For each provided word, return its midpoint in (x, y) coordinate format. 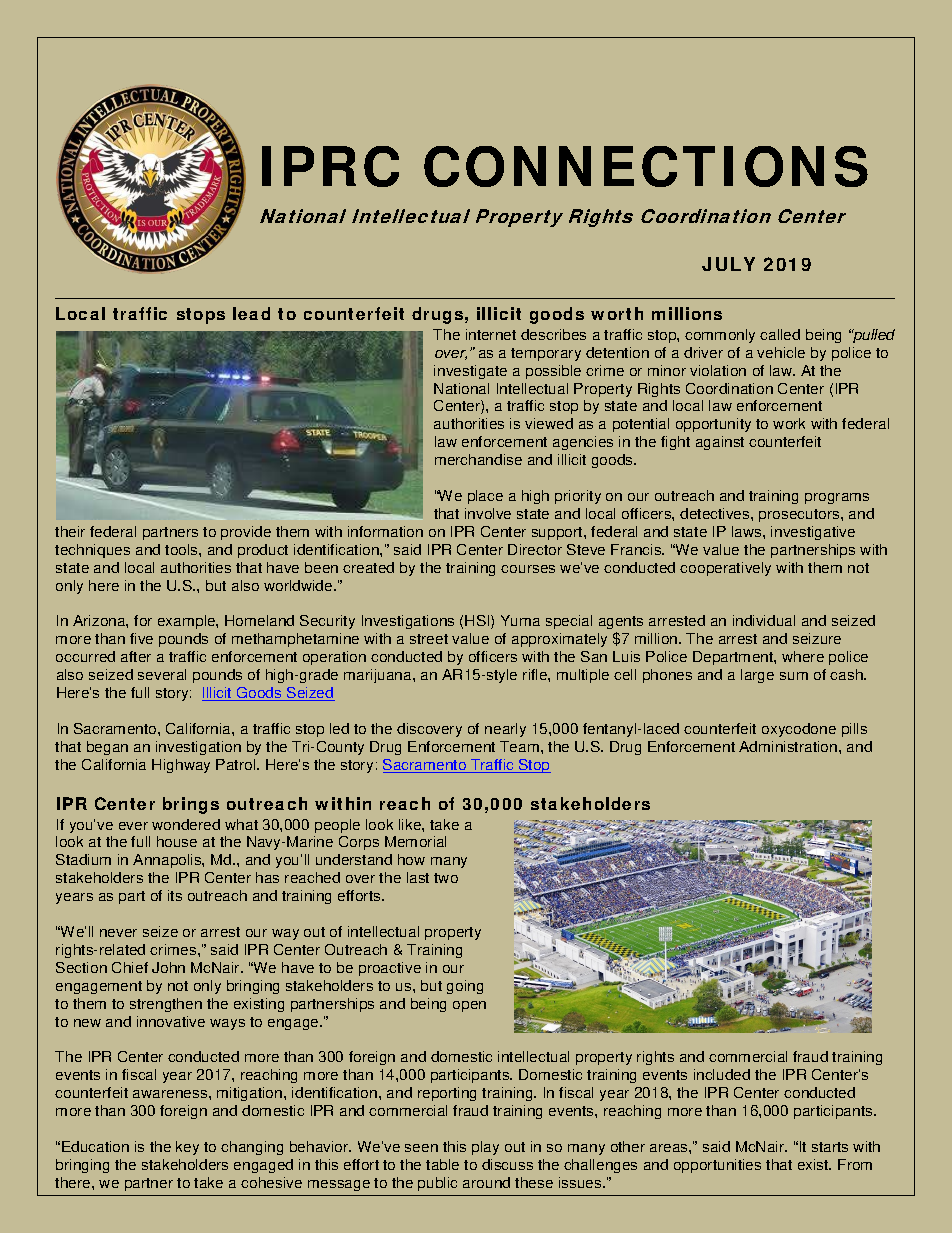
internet (491, 334)
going (465, 987)
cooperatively (725, 569)
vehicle (781, 352)
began (107, 748)
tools (182, 549)
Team (519, 746)
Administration (789, 746)
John (168, 967)
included (722, 1074)
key (187, 1148)
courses (528, 569)
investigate (470, 372)
